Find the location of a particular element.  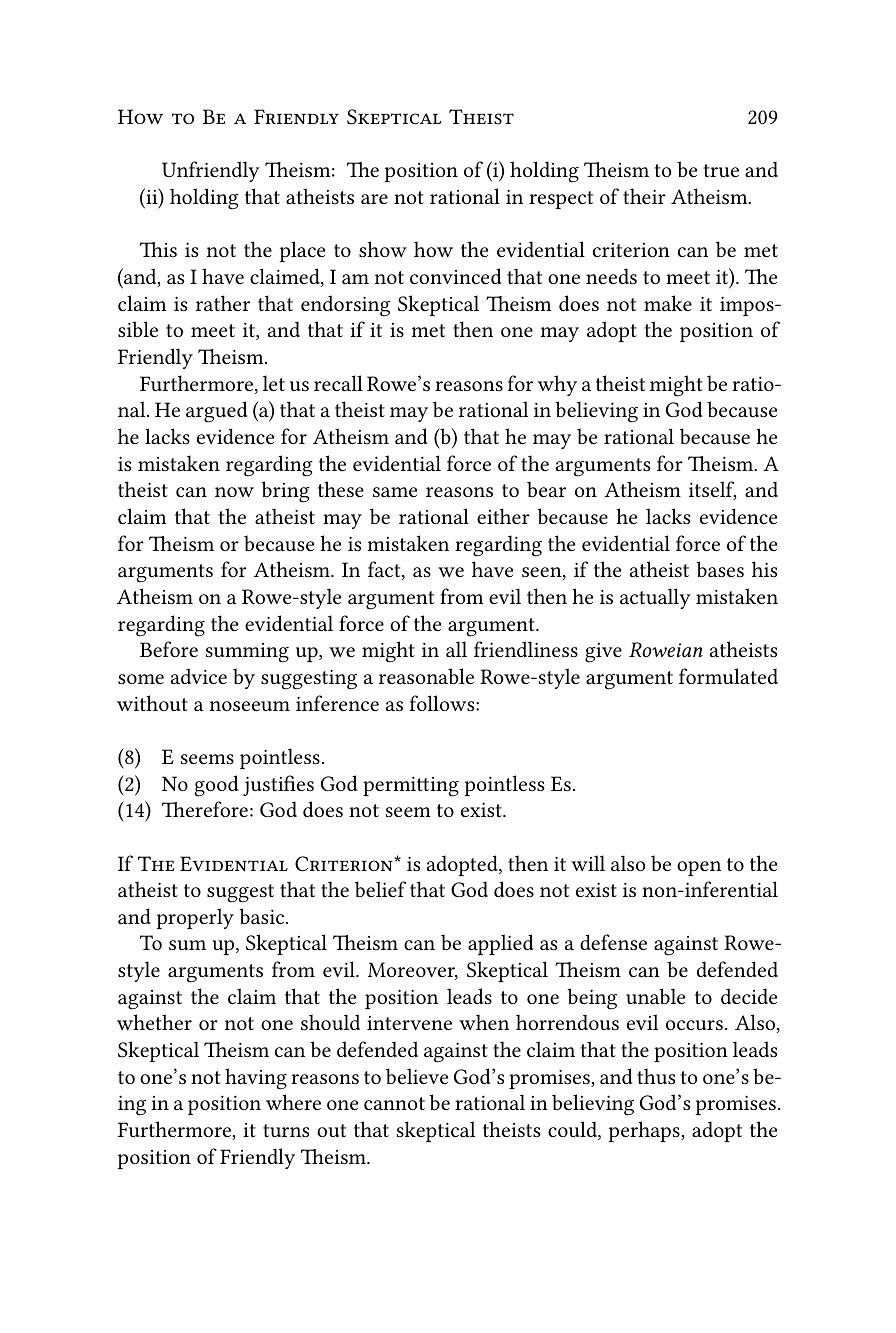

thus is located at coordinates (656, 1076).
